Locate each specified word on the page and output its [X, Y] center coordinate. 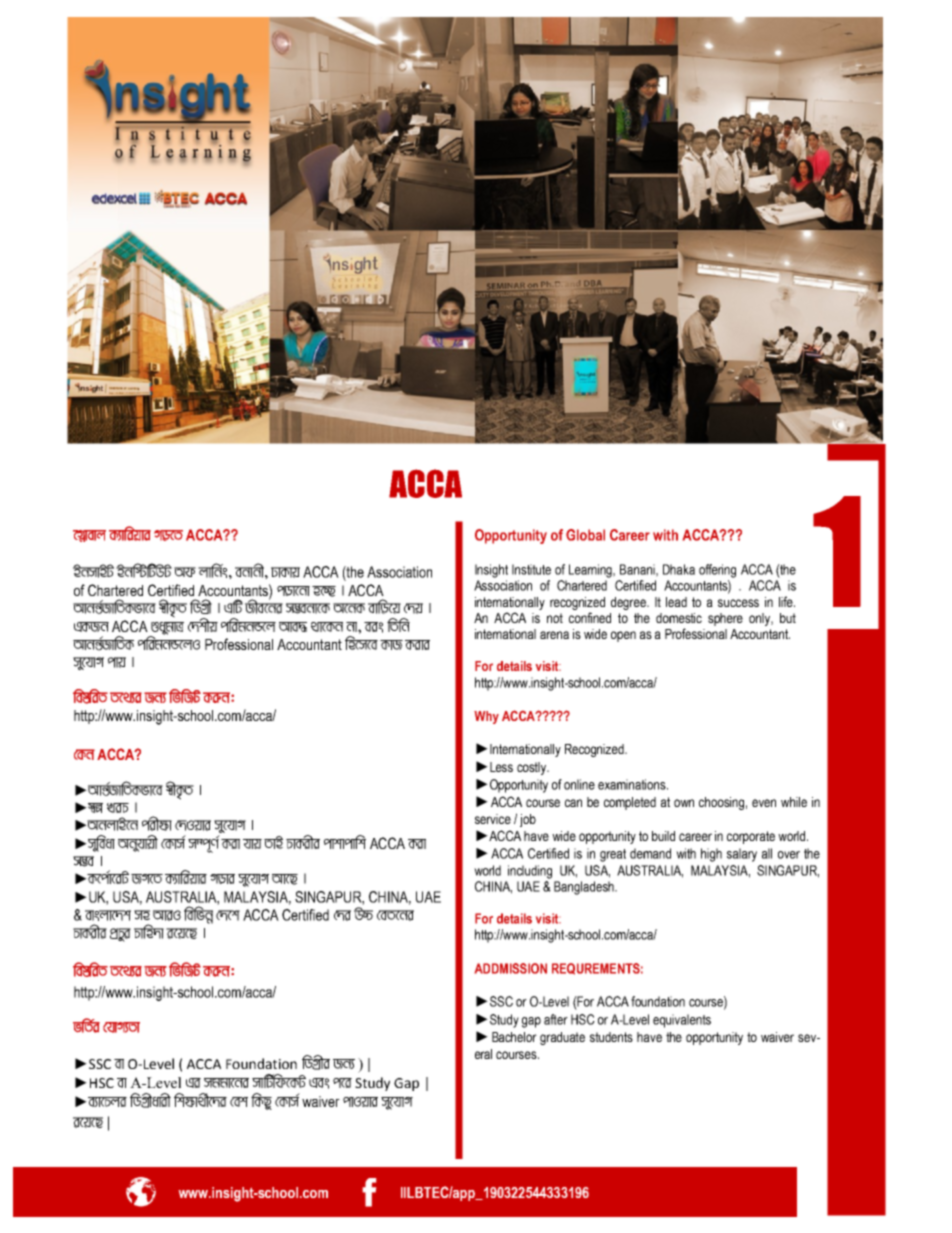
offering [717, 571]
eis [373, 627]
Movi [222, 879]
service [493, 819]
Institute [531, 569]
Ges [319, 1083]
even [764, 803]
